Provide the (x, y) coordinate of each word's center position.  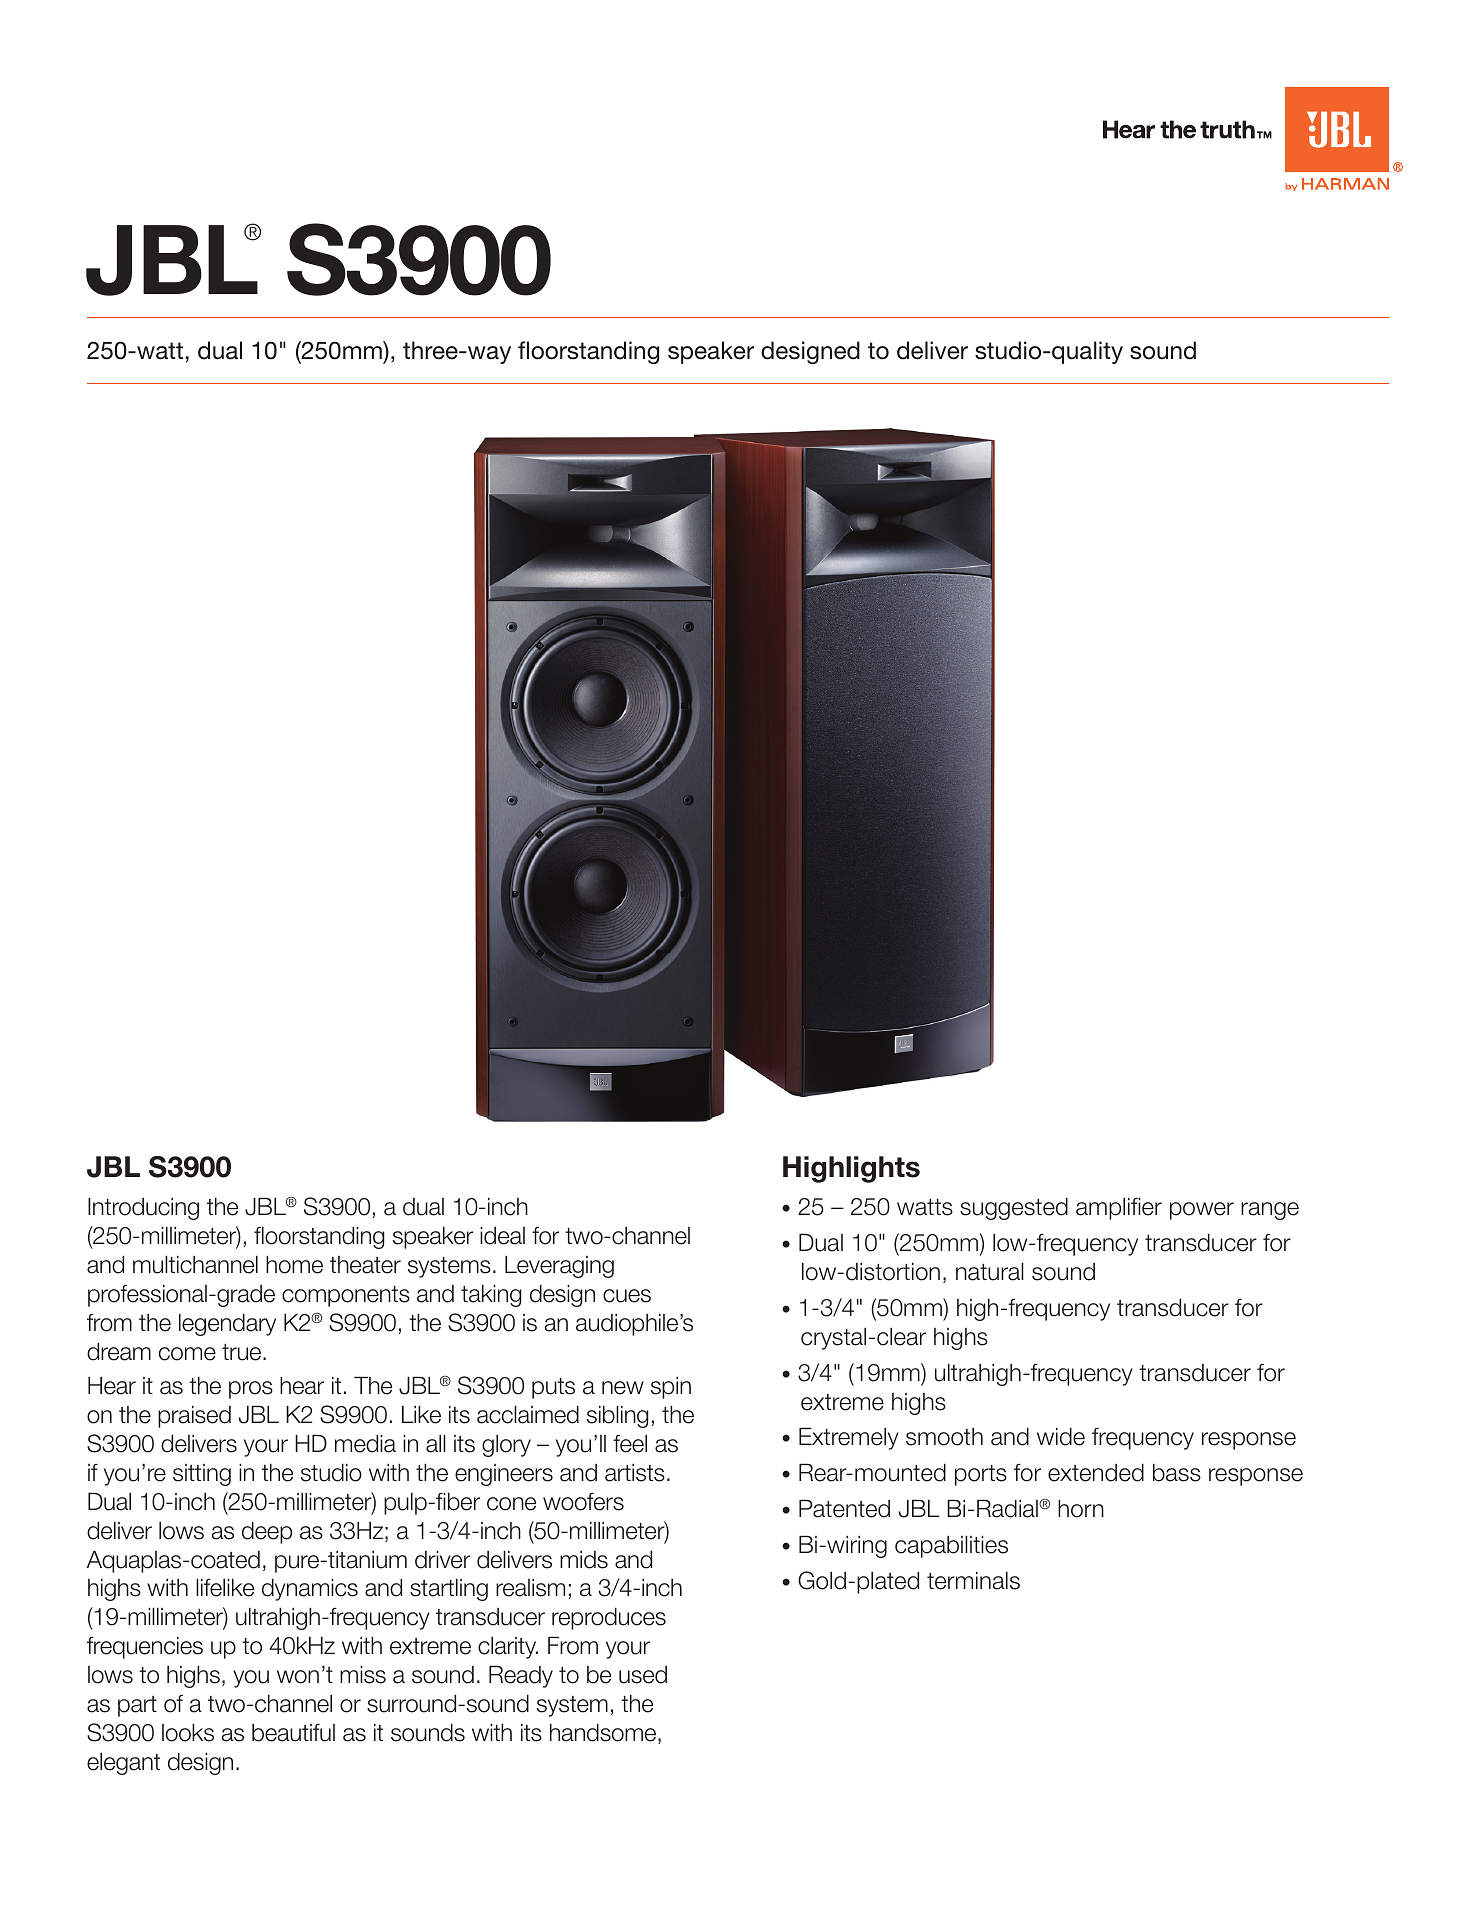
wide (1061, 1436)
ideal (502, 1235)
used (643, 1675)
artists (635, 1473)
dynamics (310, 1589)
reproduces (609, 1618)
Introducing (143, 1208)
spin (671, 1388)
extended (1096, 1472)
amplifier (1119, 1208)
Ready (521, 1676)
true (243, 1352)
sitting (202, 1475)
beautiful (293, 1733)
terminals (973, 1580)
